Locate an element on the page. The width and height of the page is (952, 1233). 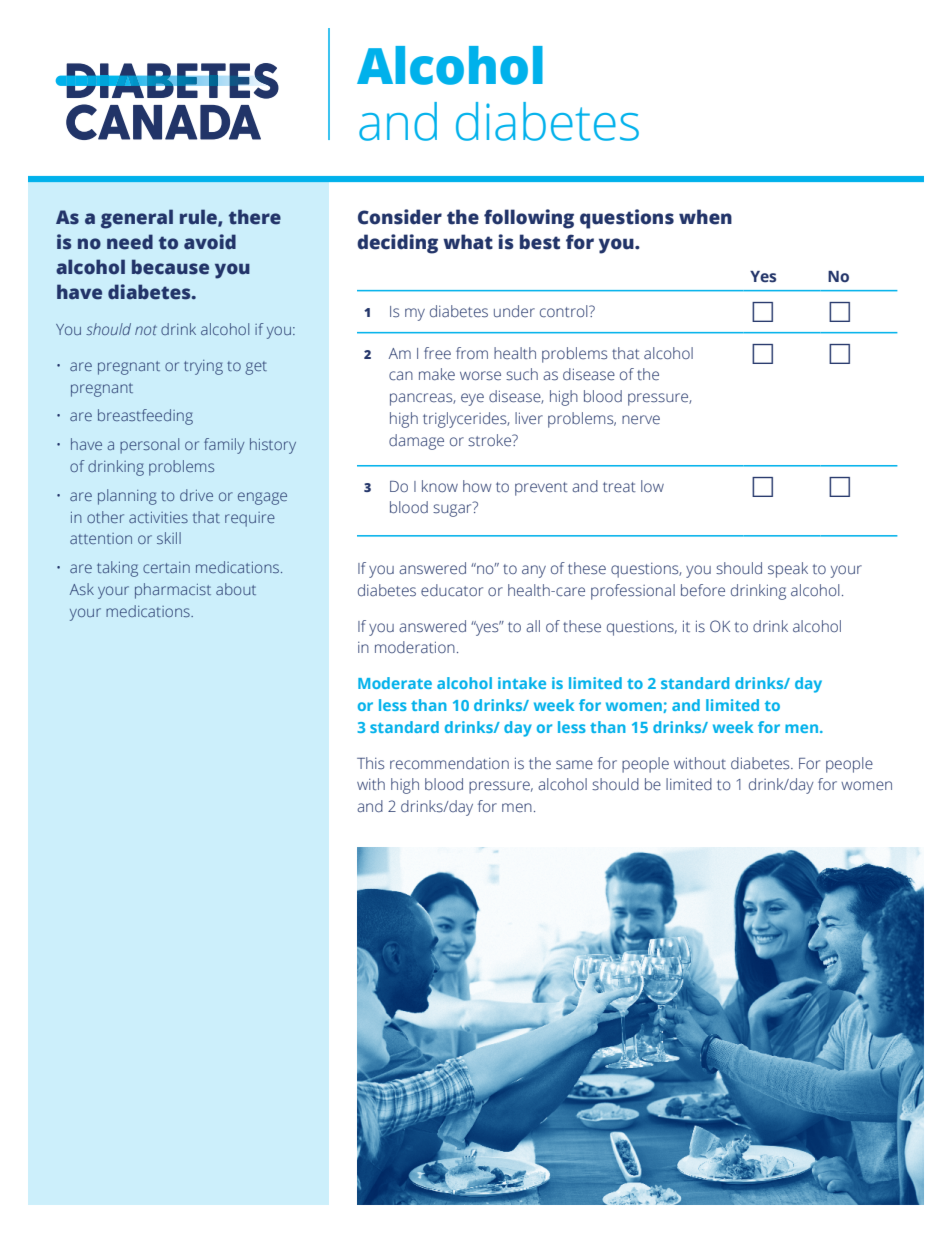
recommendation is located at coordinates (449, 763).
